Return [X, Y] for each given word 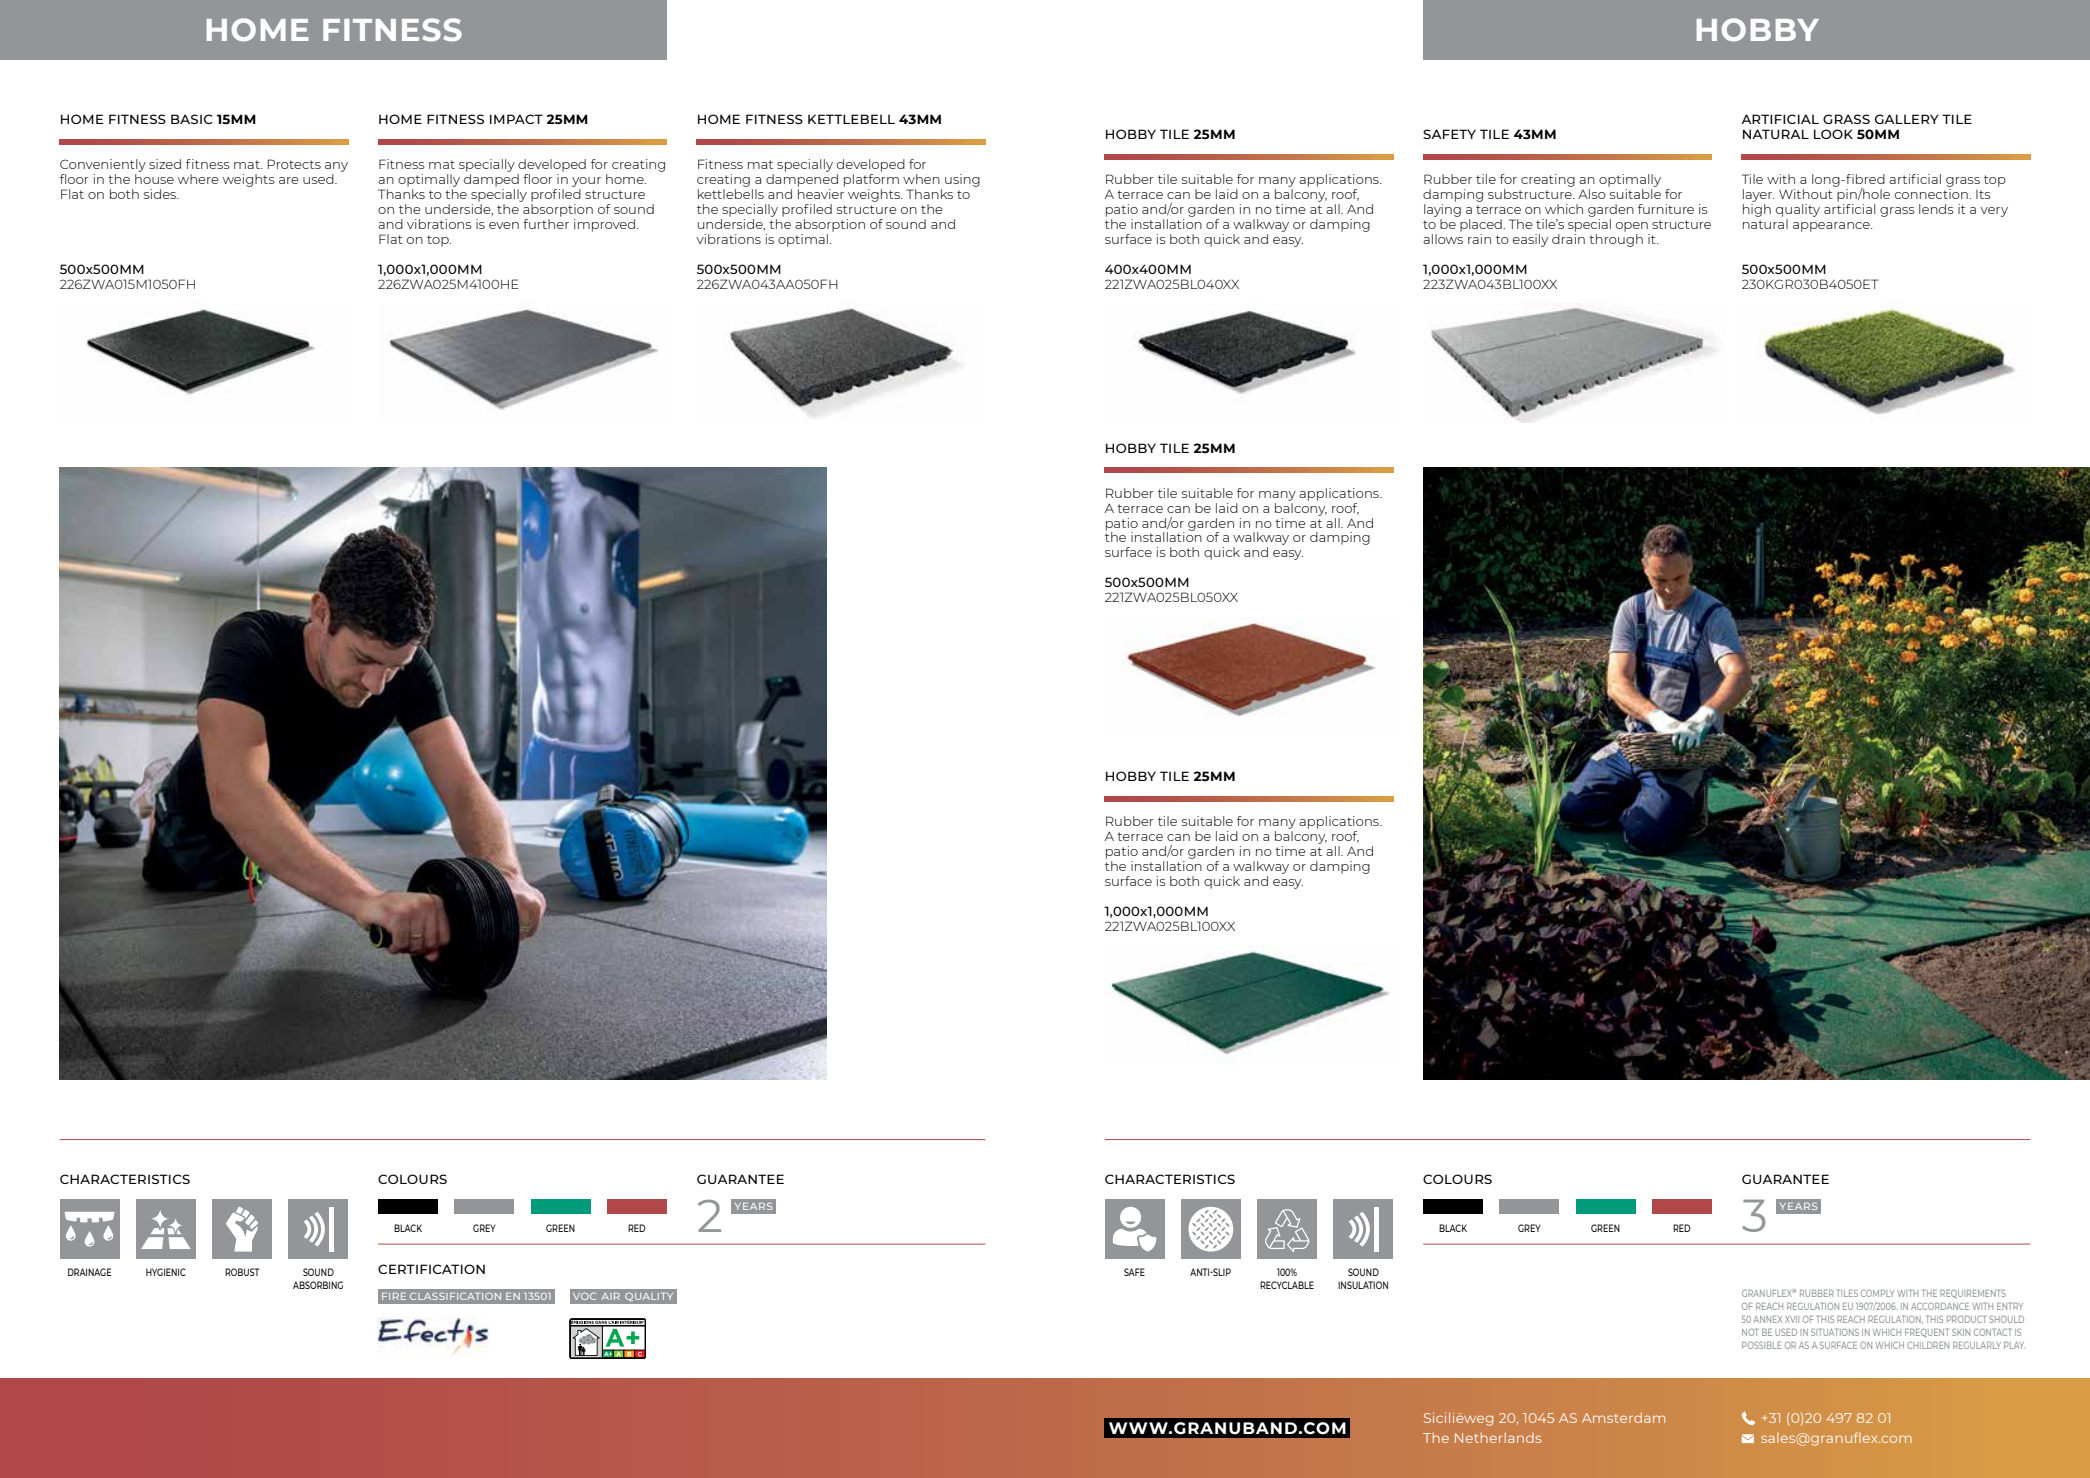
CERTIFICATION [431, 1269]
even [504, 225]
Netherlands [1498, 1438]
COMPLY [1877, 1293]
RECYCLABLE [1287, 1285]
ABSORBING [318, 1285]
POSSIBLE [1762, 1345]
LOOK [1833, 134]
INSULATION [1363, 1285]
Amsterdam [1623, 1418]
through [1616, 240]
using [962, 180]
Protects [294, 164]
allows [1443, 239]
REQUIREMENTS [1973, 1293]
